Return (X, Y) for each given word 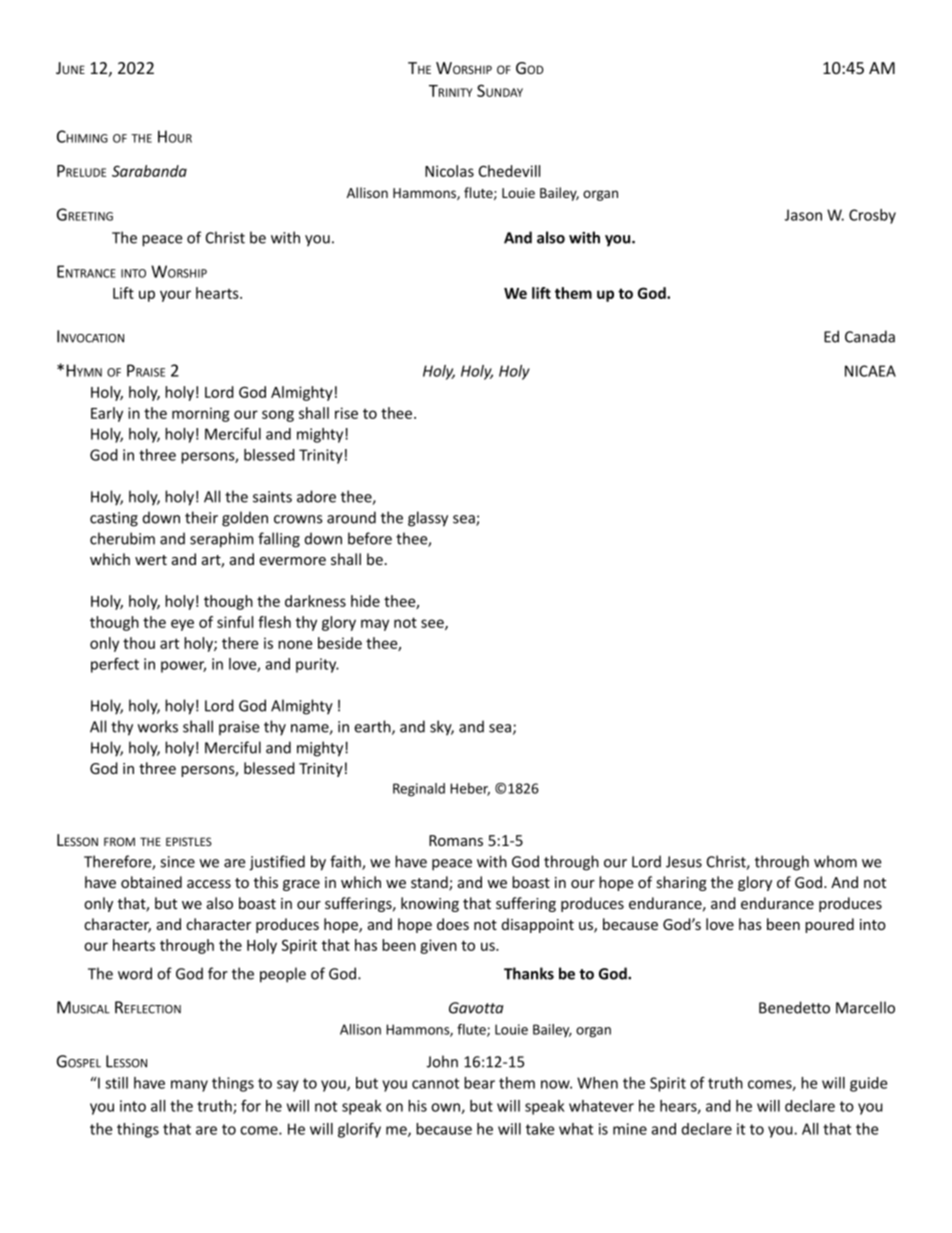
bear (479, 1083)
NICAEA (870, 371)
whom (835, 861)
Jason (803, 215)
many (189, 1086)
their (201, 517)
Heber (470, 789)
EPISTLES (189, 841)
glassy (428, 519)
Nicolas (449, 171)
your (175, 296)
